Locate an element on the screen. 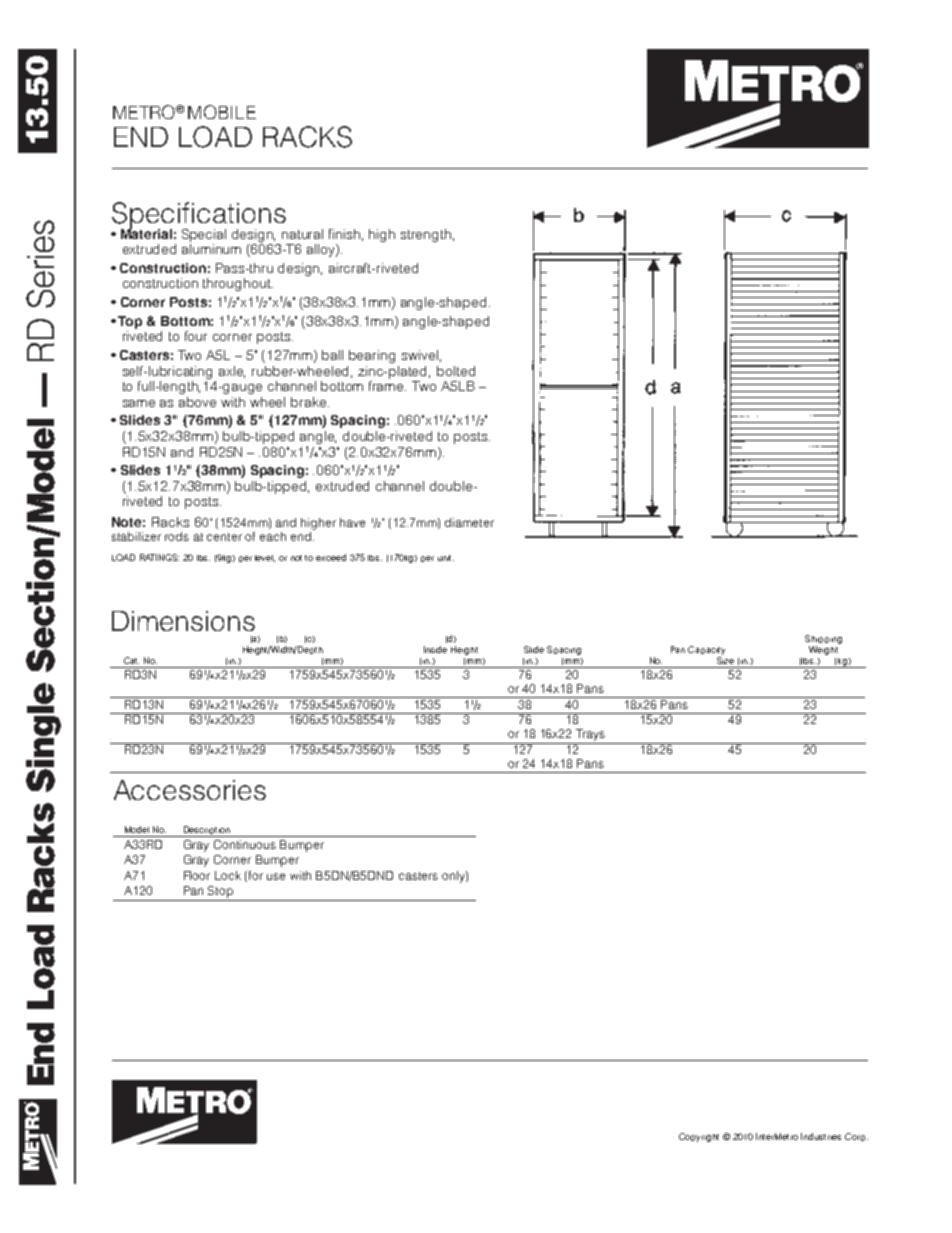  Weight is located at coordinates (823, 650).
